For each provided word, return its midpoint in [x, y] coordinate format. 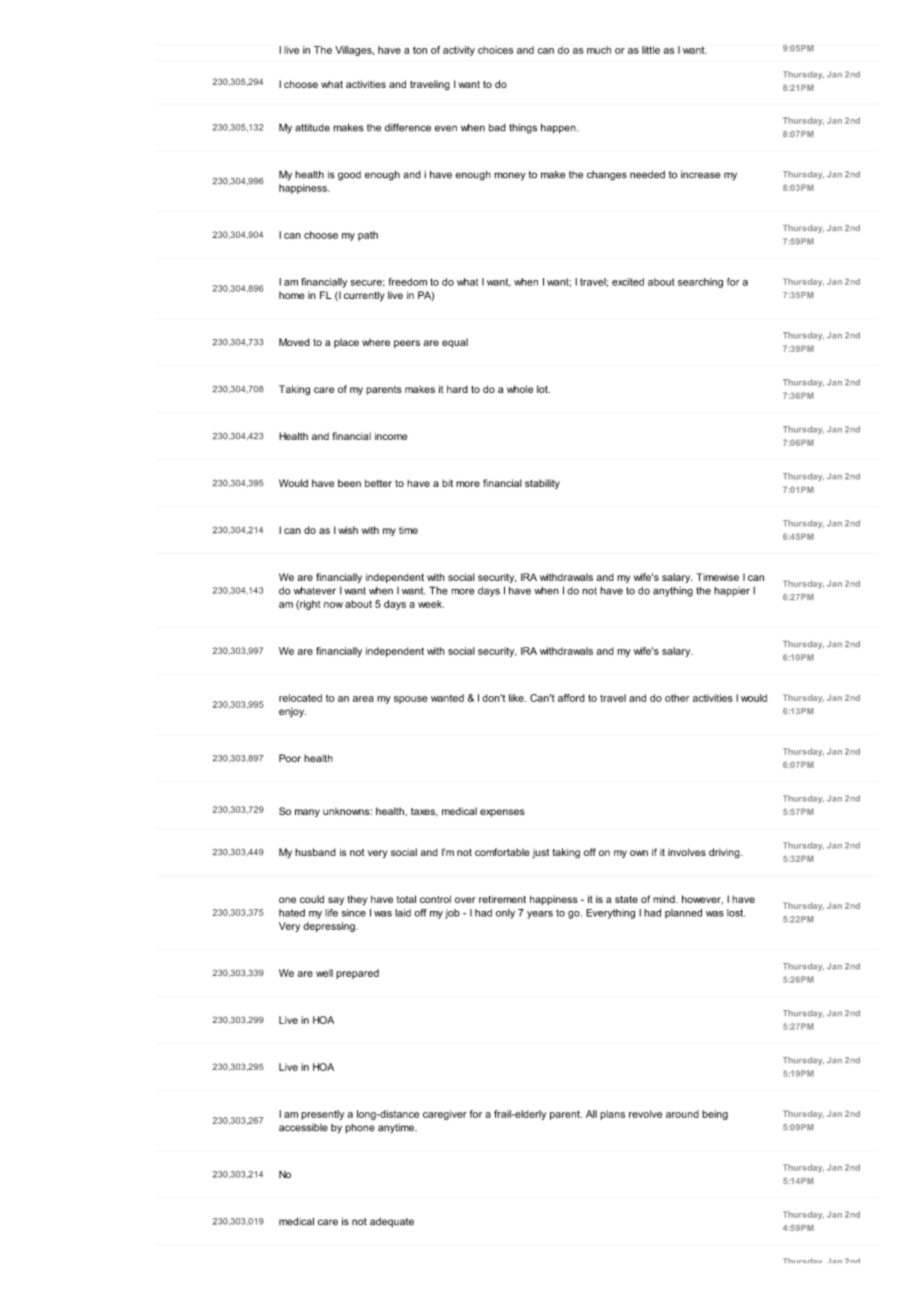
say [336, 901]
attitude [312, 128]
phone [360, 1128]
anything [673, 592]
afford [571, 698]
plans [612, 1115]
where [376, 342]
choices [495, 50]
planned [683, 914]
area [363, 699]
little [651, 50]
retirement [502, 899]
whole [520, 389]
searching [700, 283]
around [682, 1114]
